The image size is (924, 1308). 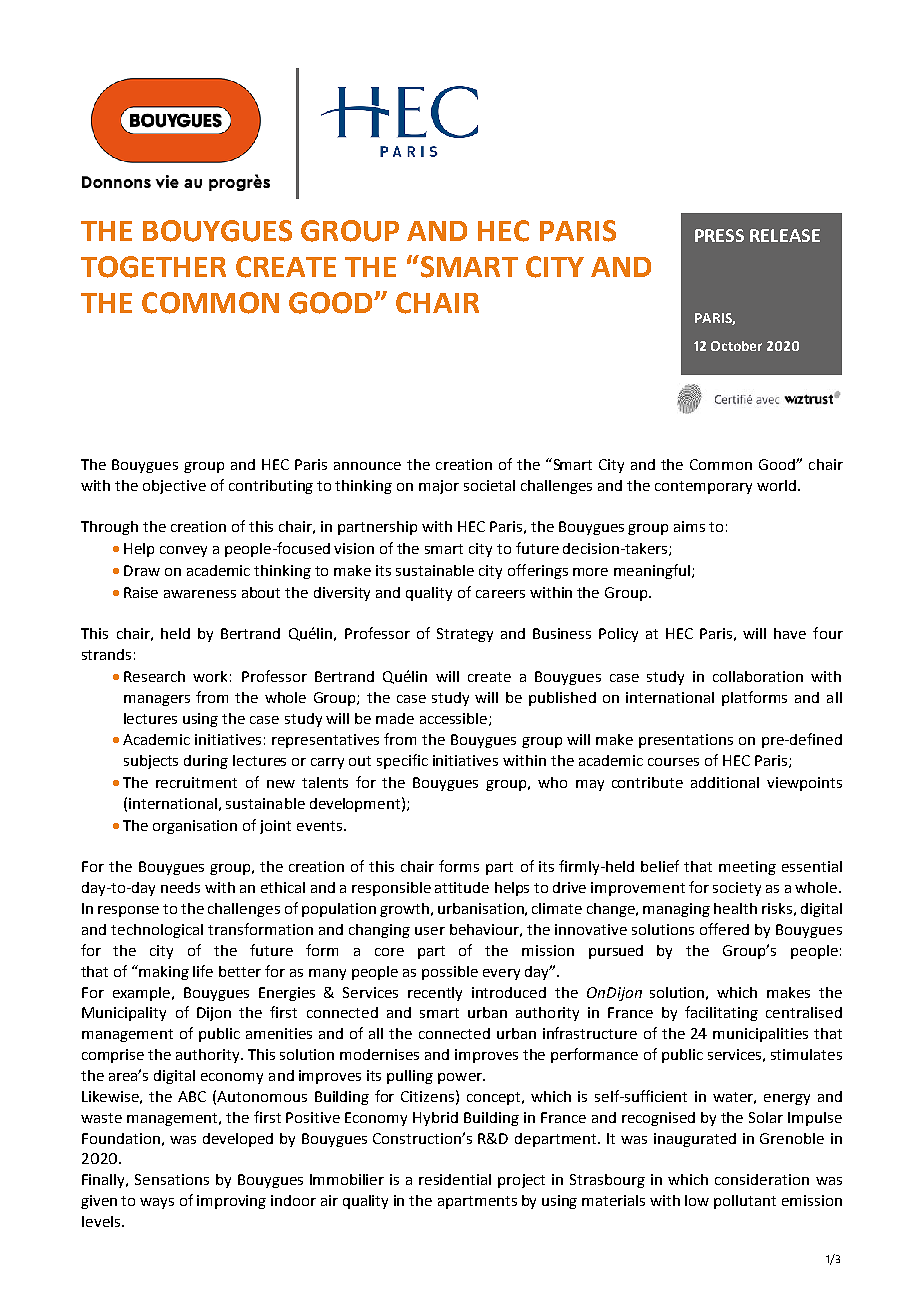 I want to click on Sensations, so click(x=172, y=1179).
